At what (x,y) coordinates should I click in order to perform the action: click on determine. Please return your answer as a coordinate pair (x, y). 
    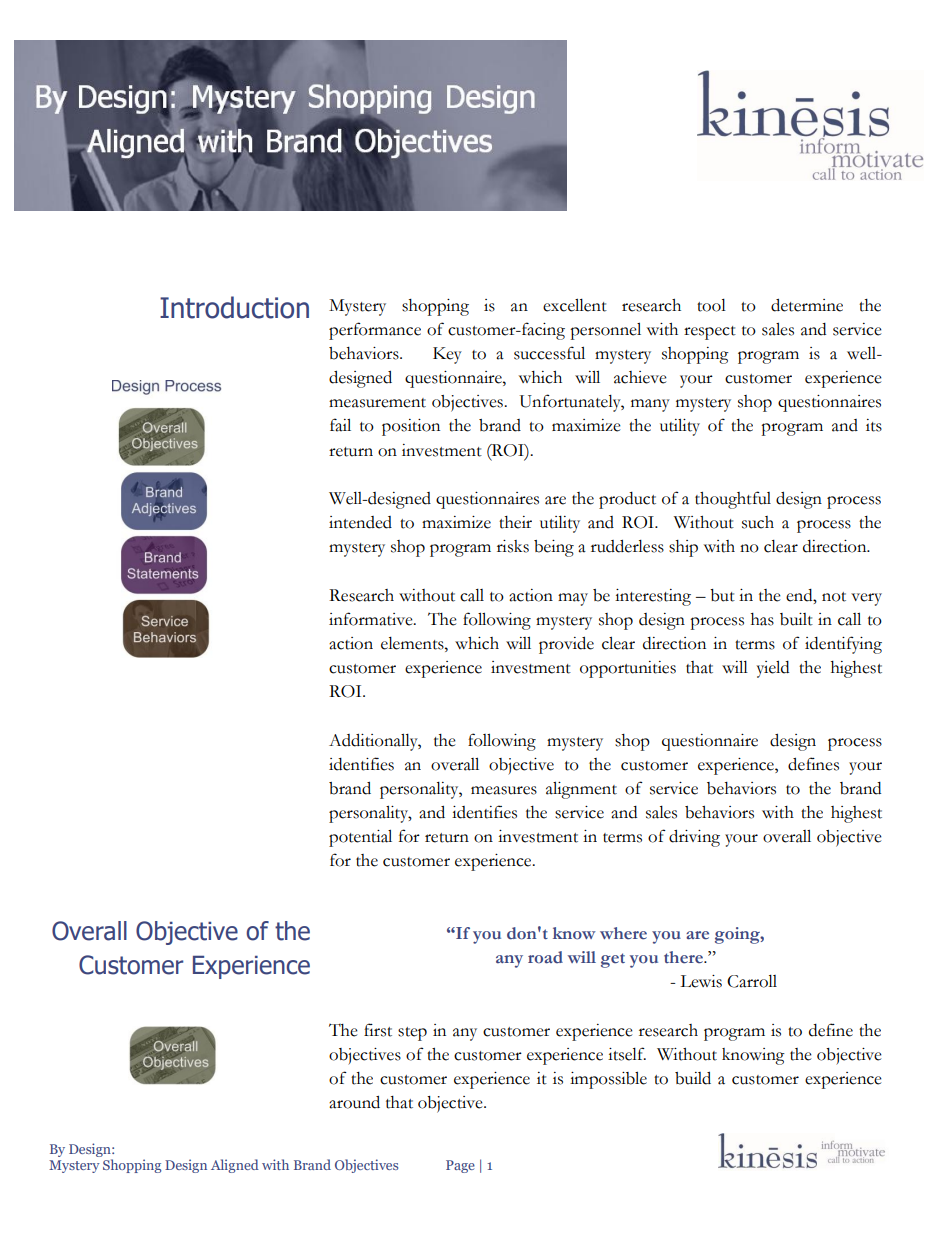
    Looking at the image, I should click on (807, 305).
